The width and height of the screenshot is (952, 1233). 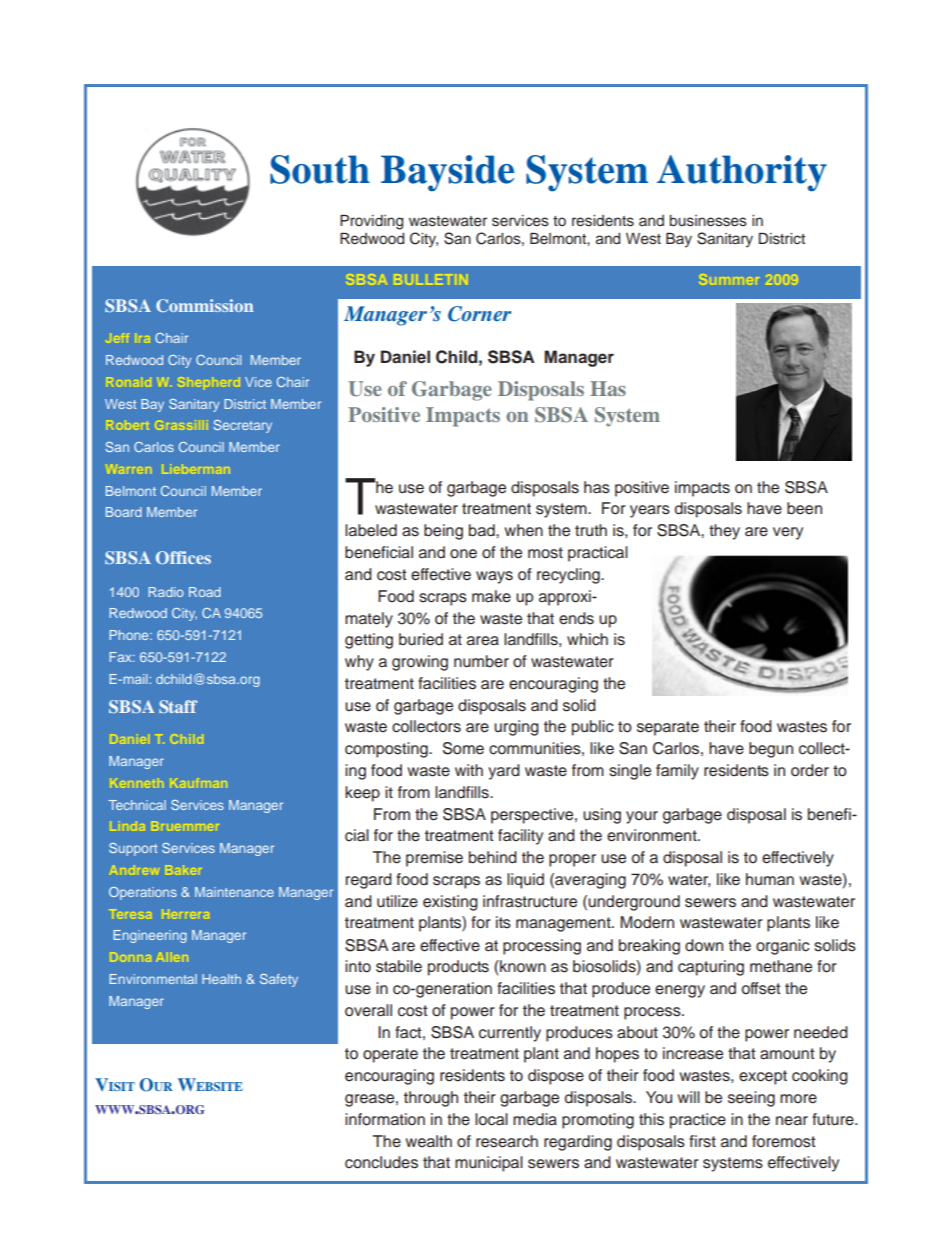 I want to click on Herrera, so click(x=186, y=914).
